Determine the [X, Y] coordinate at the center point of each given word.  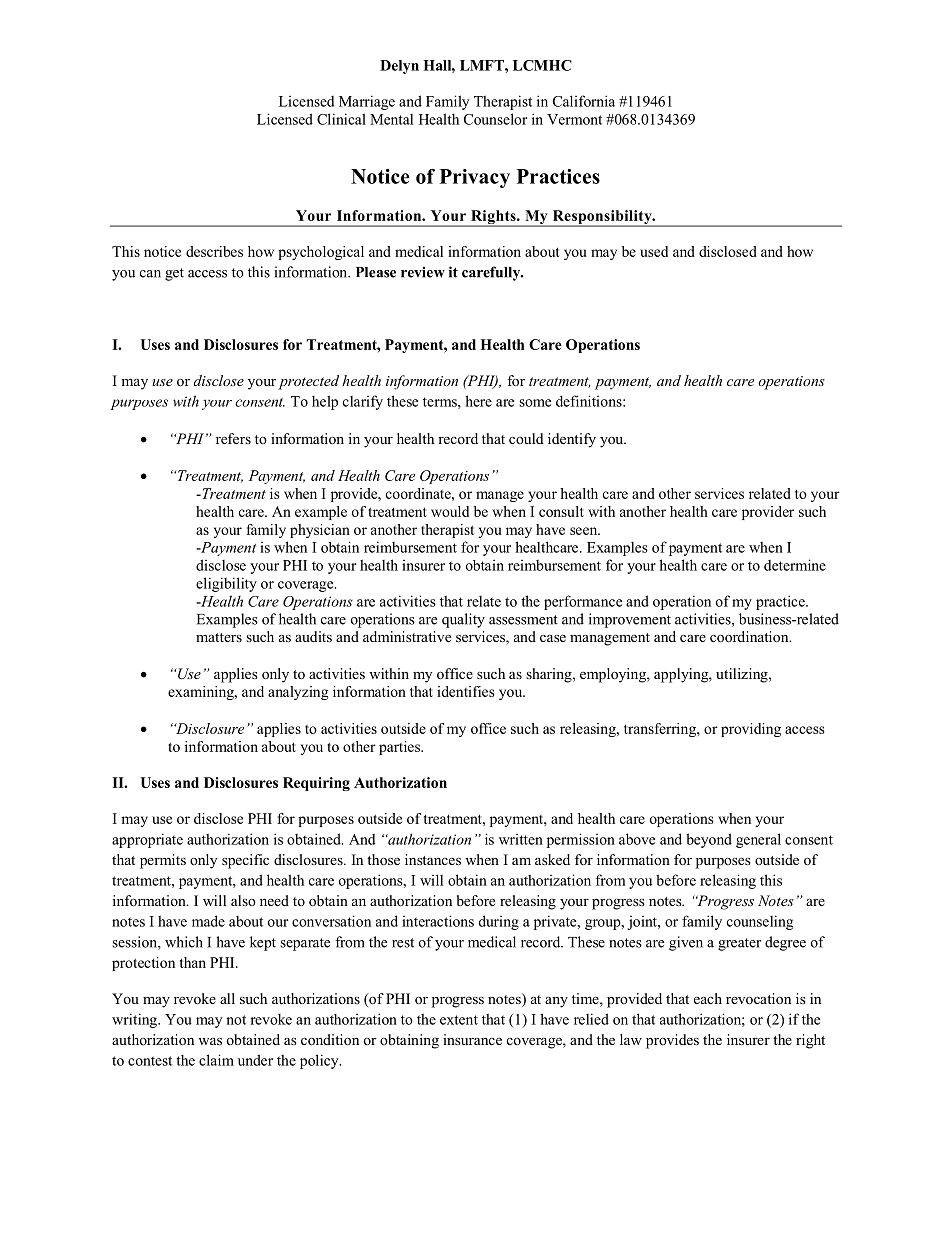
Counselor [495, 119]
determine [795, 565]
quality [463, 620]
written [521, 839]
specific [245, 861]
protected [308, 382]
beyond [709, 840]
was [210, 1041]
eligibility [226, 584]
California [584, 101]
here [478, 401]
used [654, 251]
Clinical [341, 119]
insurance [472, 1039]
